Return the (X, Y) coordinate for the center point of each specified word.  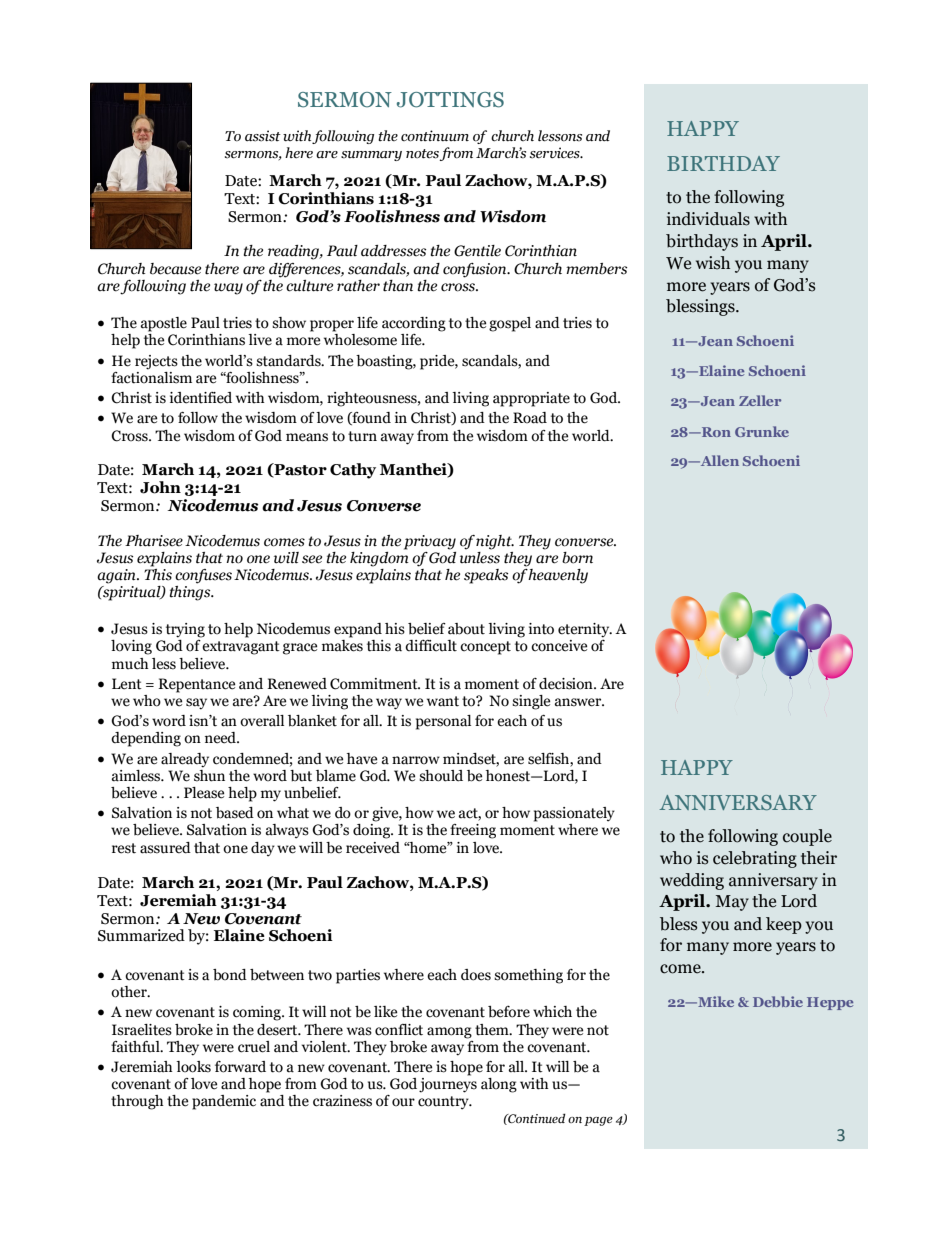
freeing (473, 831)
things (191, 592)
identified (201, 398)
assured (165, 848)
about (466, 629)
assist (263, 136)
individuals (708, 219)
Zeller (760, 400)
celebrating (755, 859)
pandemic (224, 1102)
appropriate (531, 399)
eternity (585, 631)
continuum (435, 136)
